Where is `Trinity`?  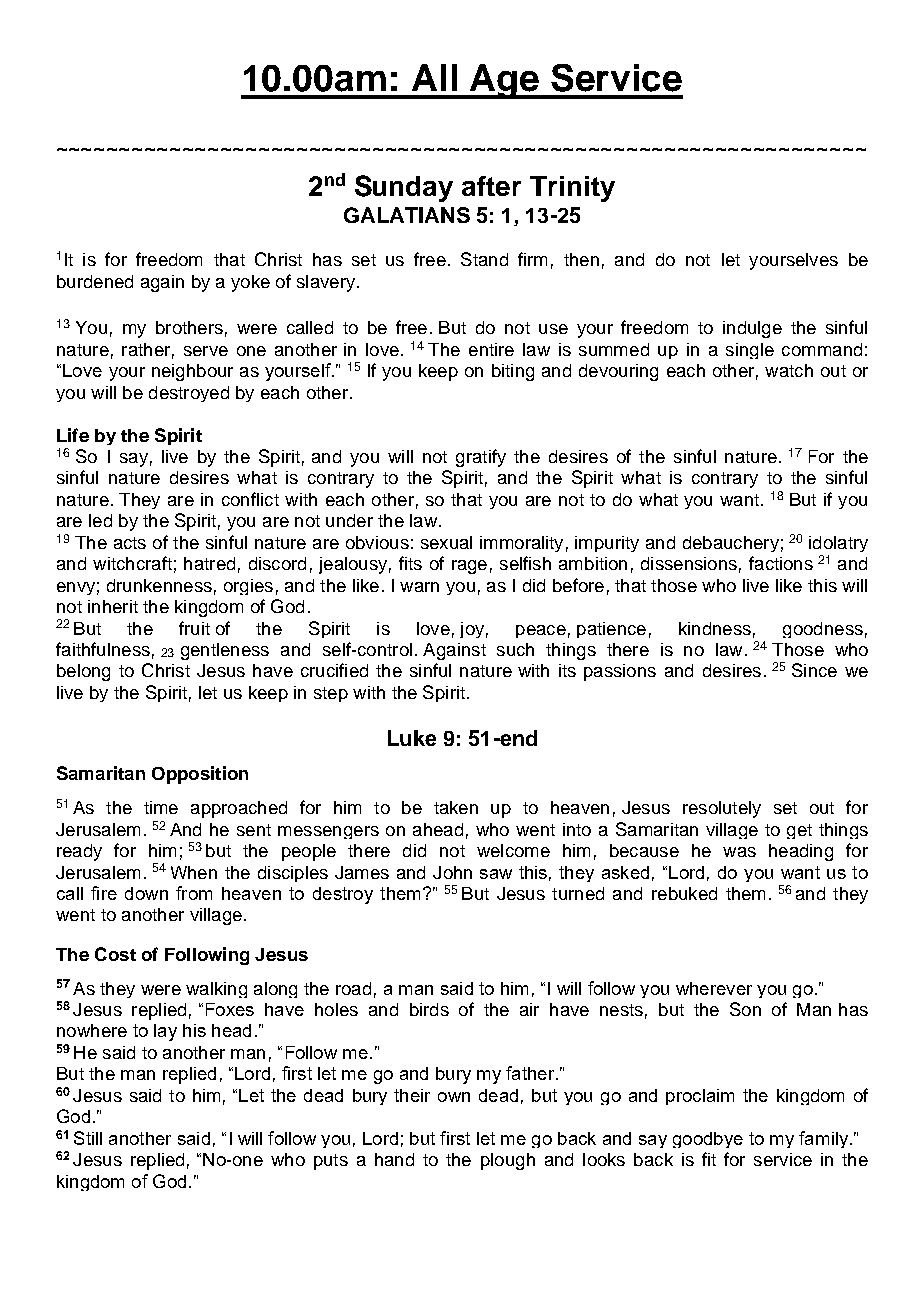 Trinity is located at coordinates (572, 189).
